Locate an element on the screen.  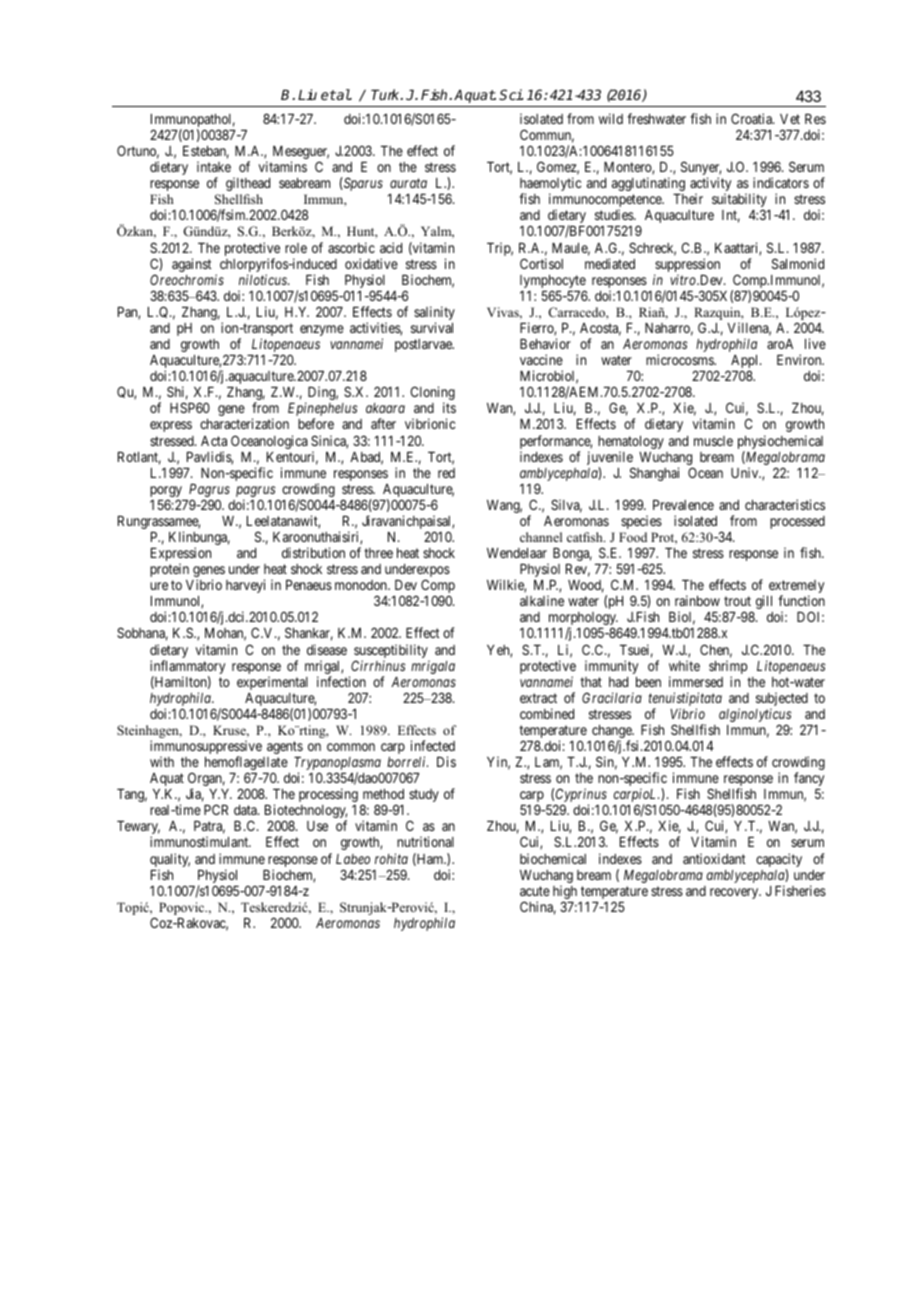
Appl is located at coordinates (746, 363).
